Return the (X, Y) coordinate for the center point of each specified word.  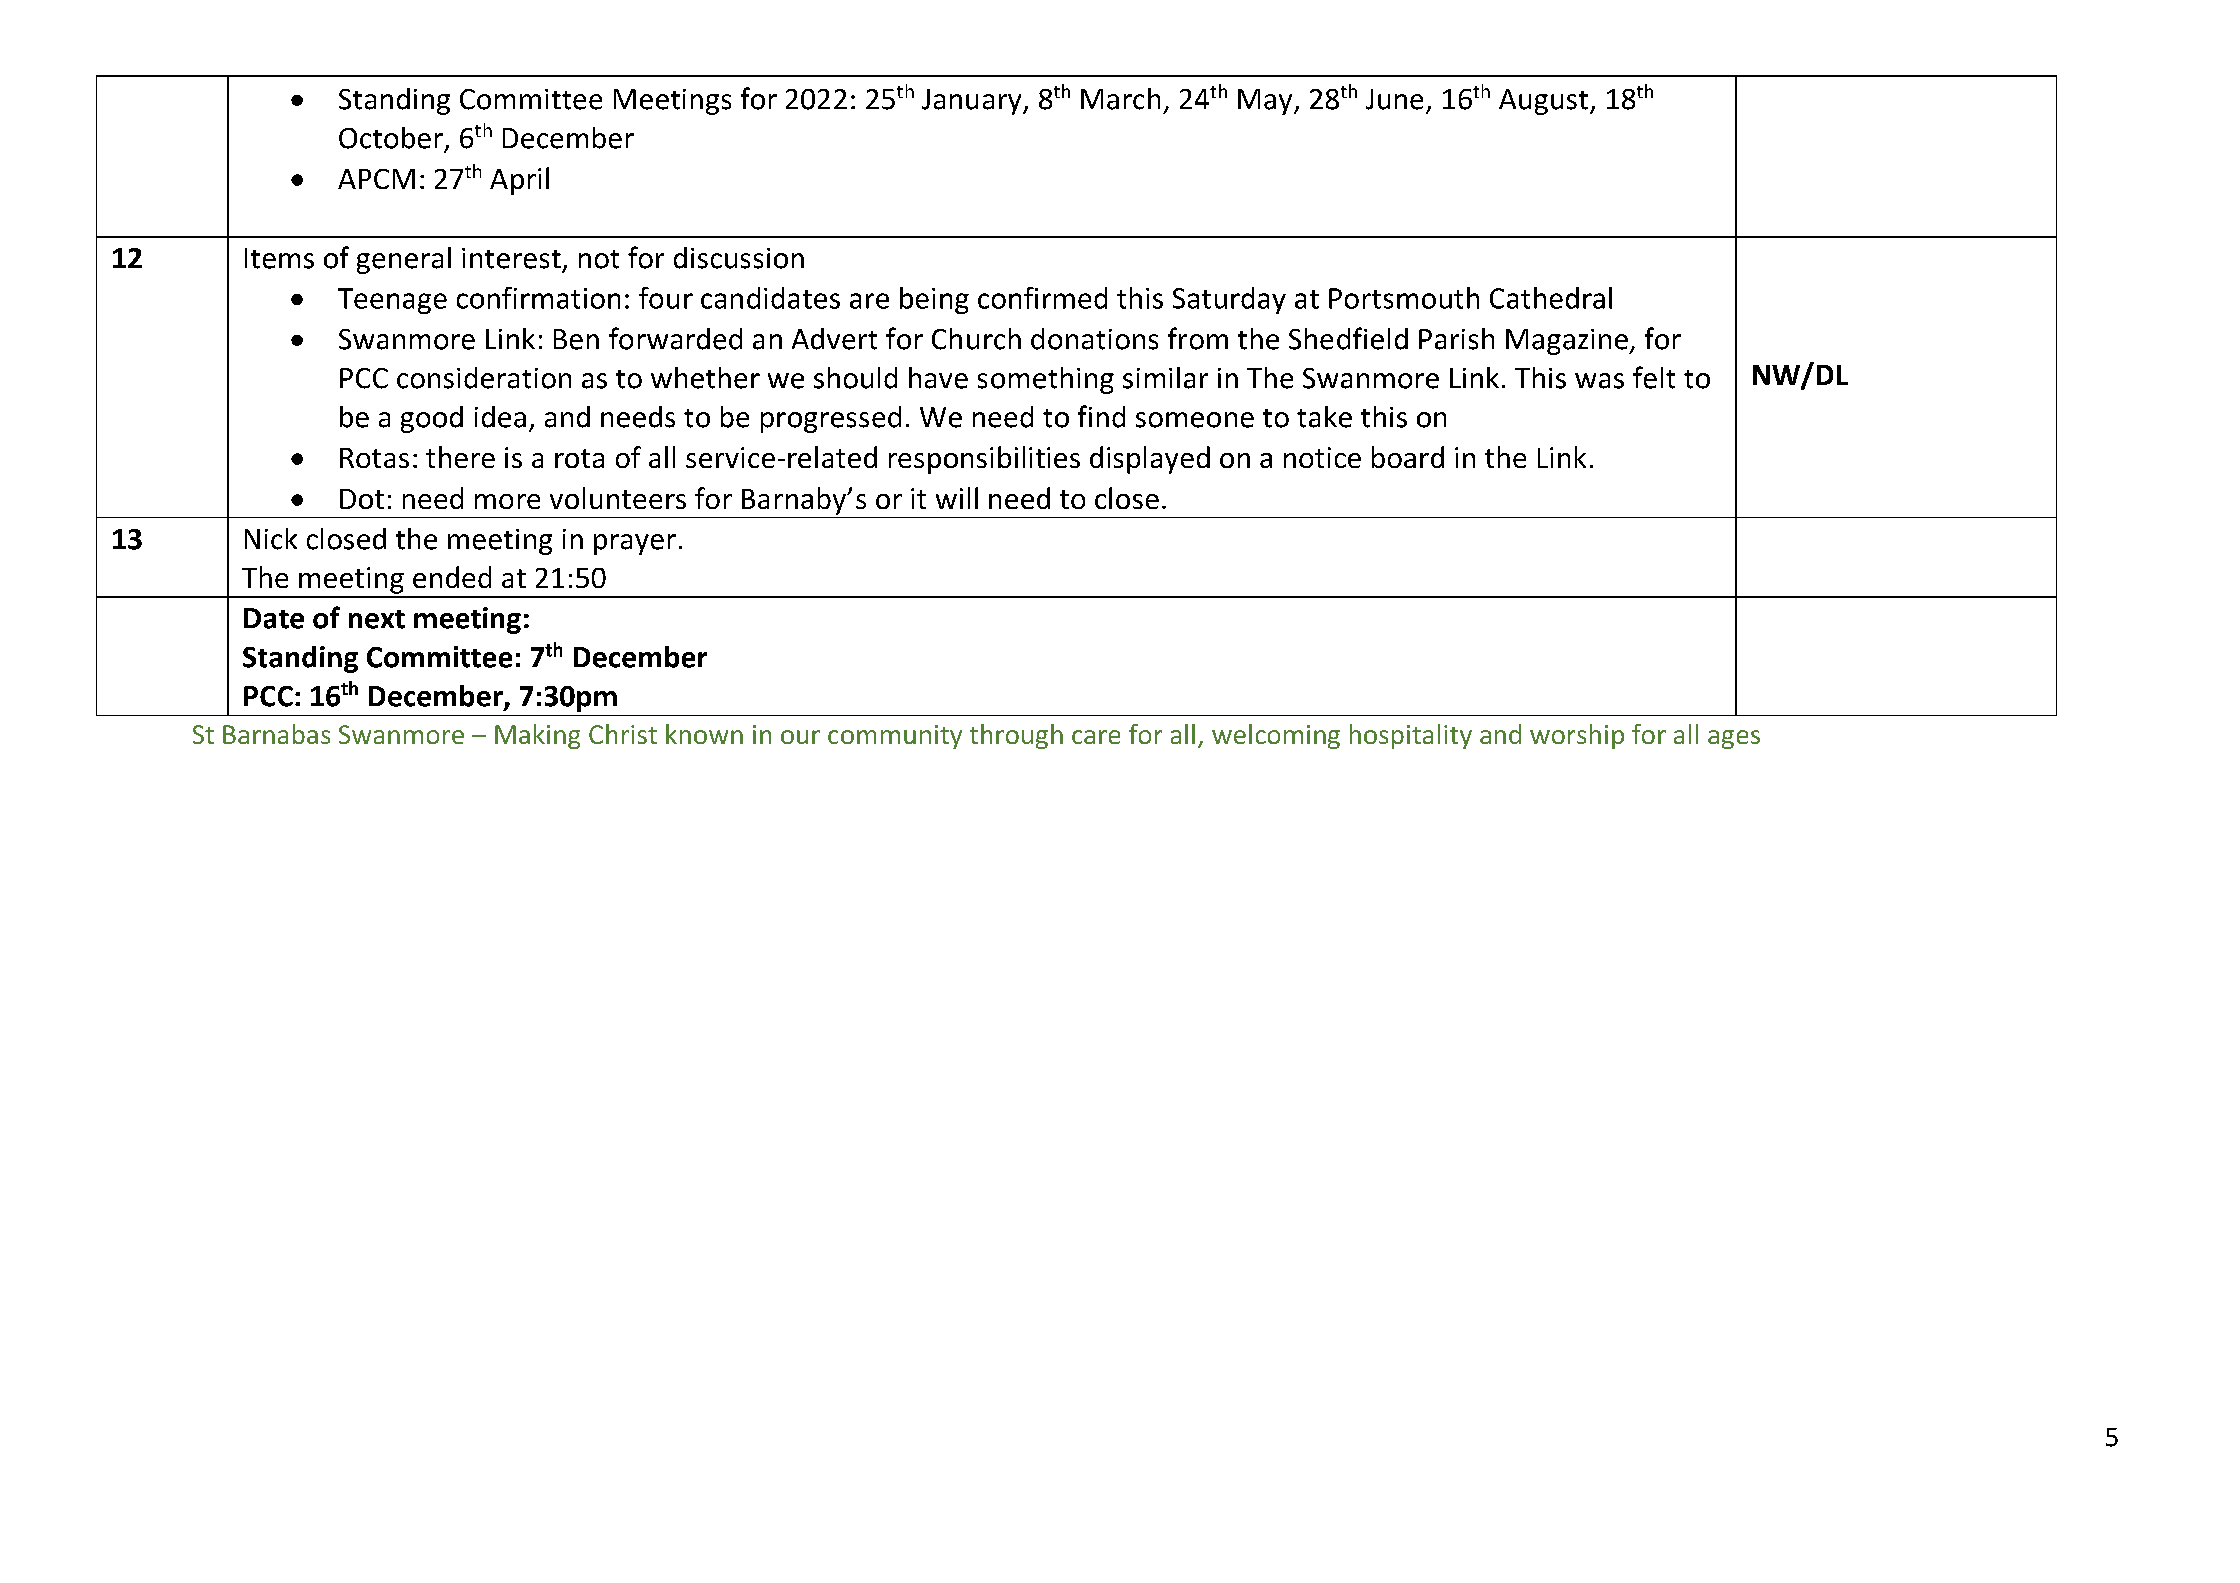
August (1543, 102)
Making (537, 736)
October (391, 138)
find (1101, 416)
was (1599, 381)
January (973, 102)
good (432, 419)
